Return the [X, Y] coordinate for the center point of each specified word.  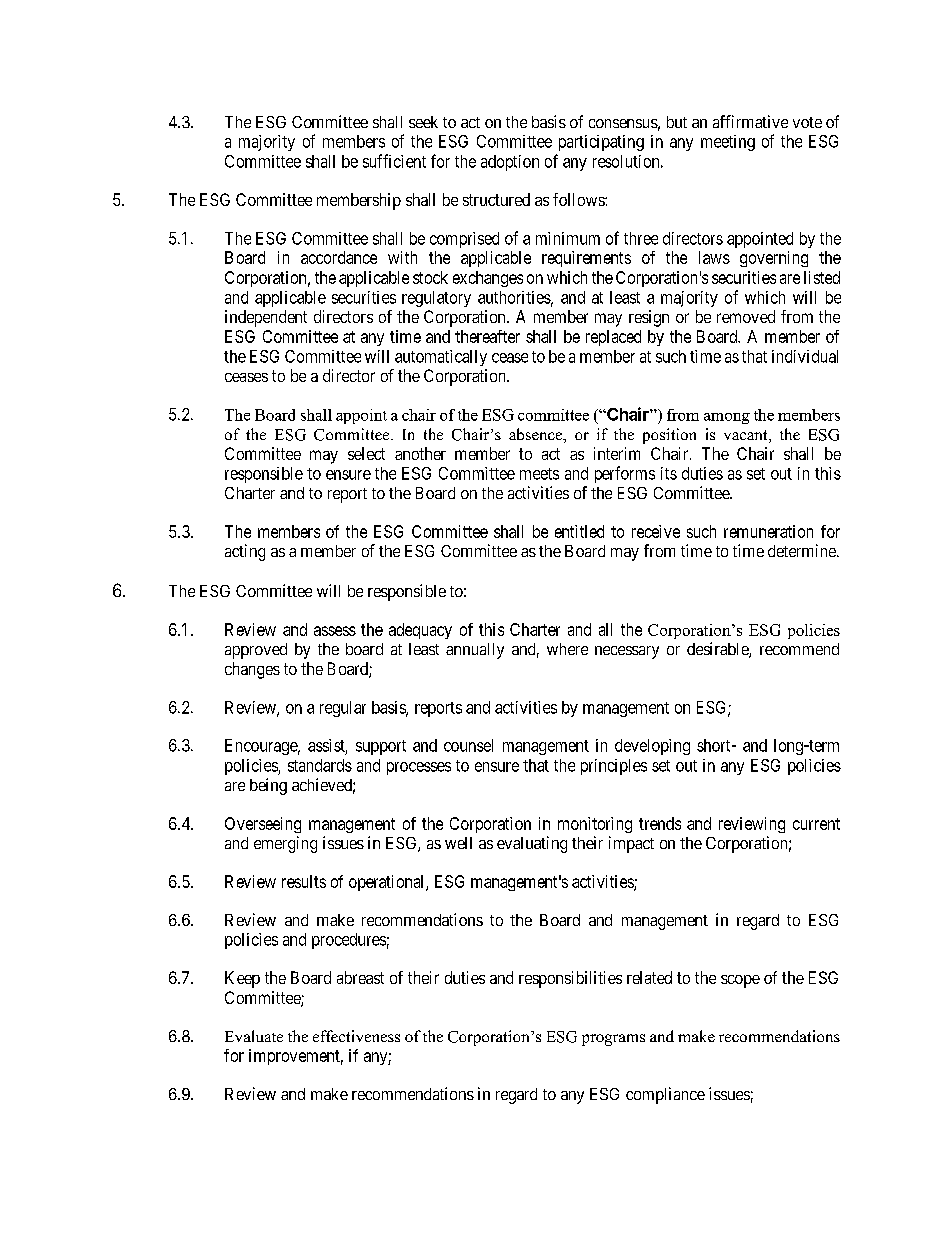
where [567, 649]
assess [335, 631]
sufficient [394, 161]
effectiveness [356, 1036]
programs [613, 1040]
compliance [665, 1095]
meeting [728, 143]
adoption [510, 163]
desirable [718, 650]
